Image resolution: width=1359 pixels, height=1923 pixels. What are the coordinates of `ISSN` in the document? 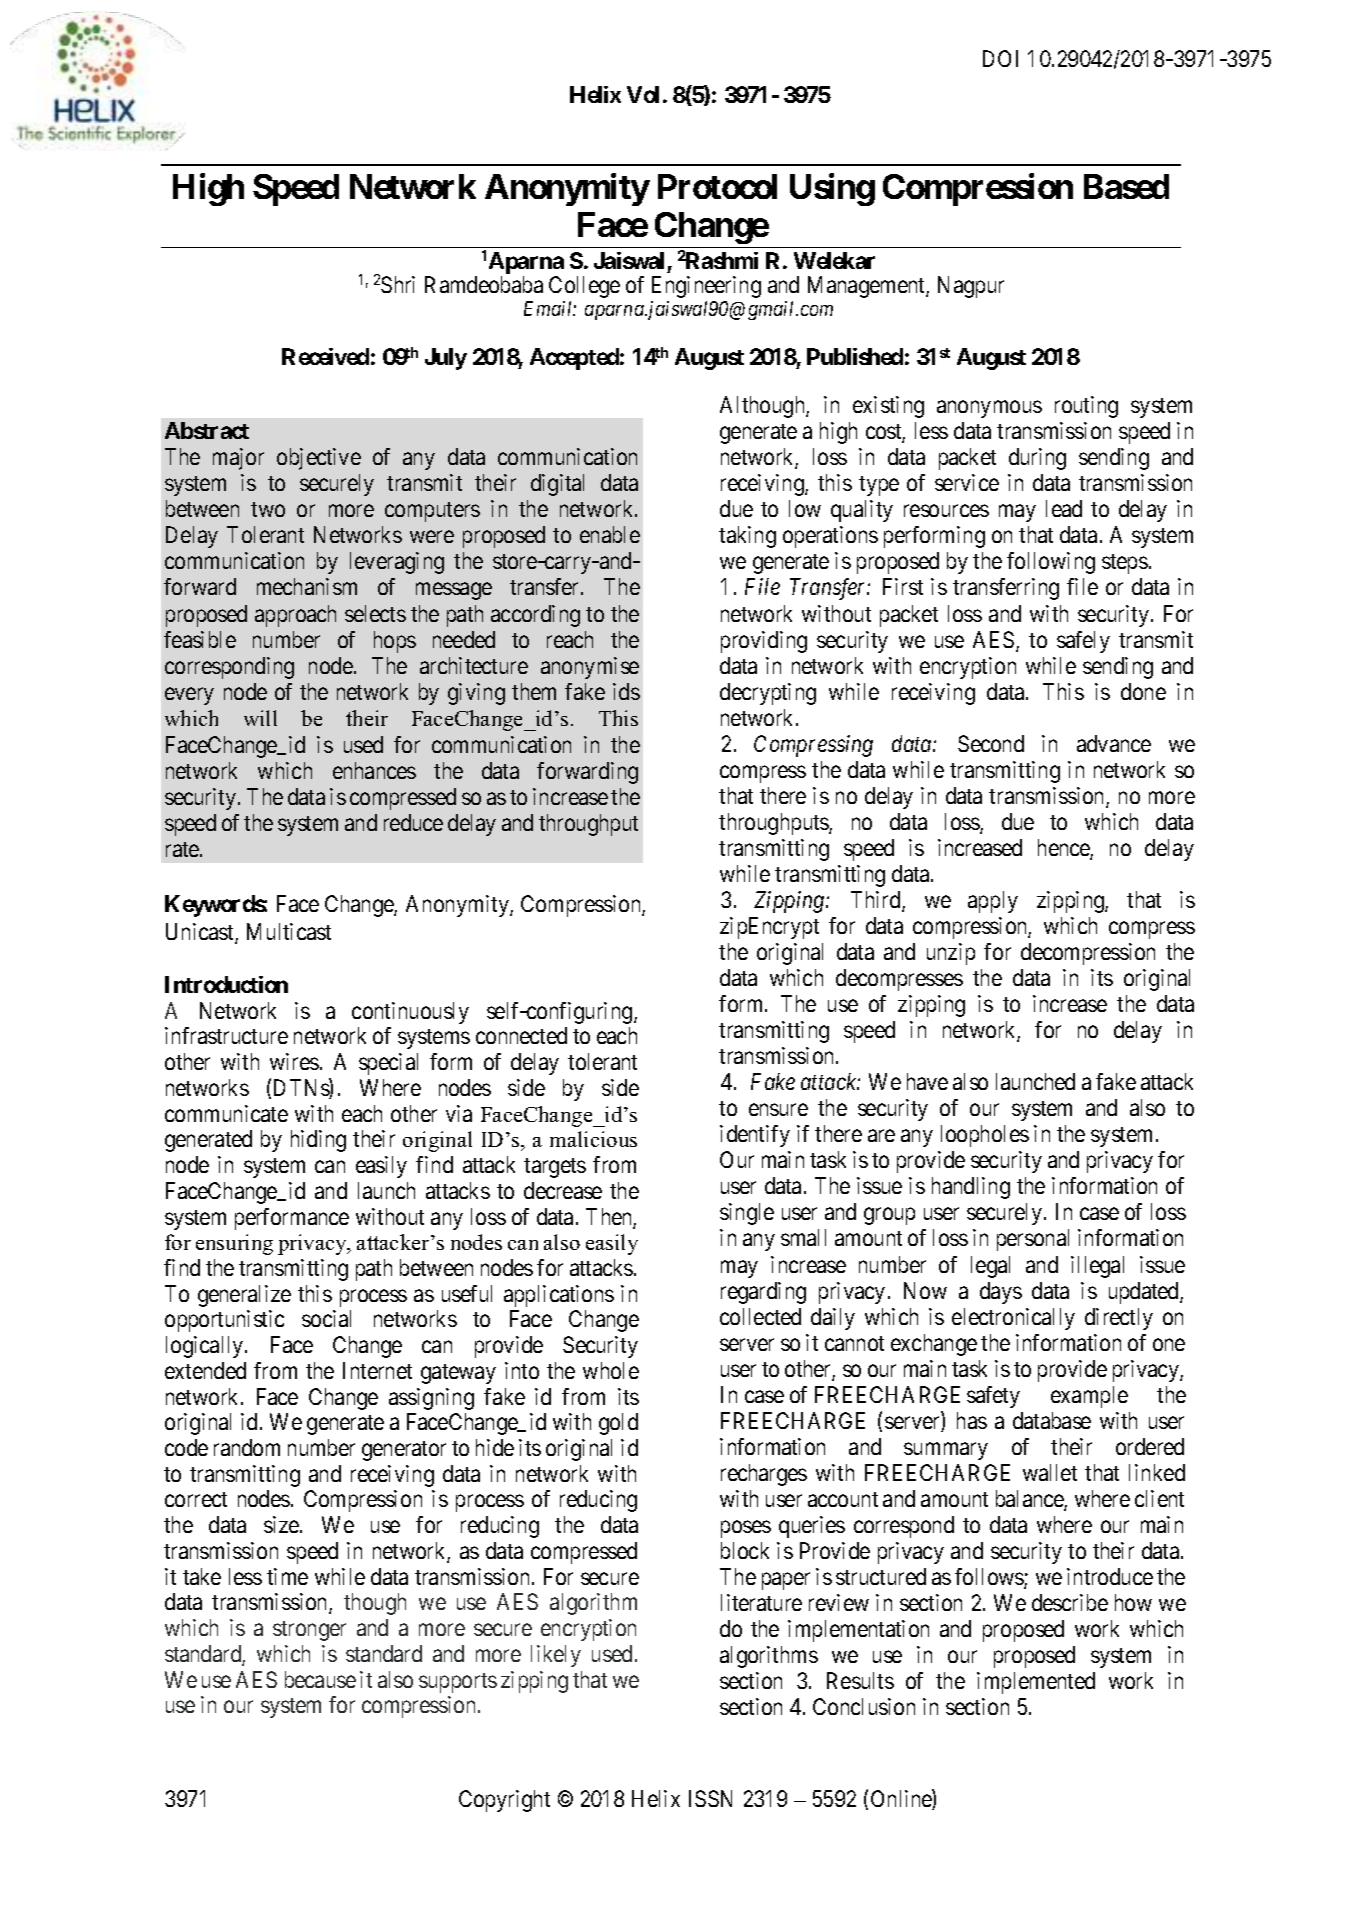 It's located at (710, 1798).
